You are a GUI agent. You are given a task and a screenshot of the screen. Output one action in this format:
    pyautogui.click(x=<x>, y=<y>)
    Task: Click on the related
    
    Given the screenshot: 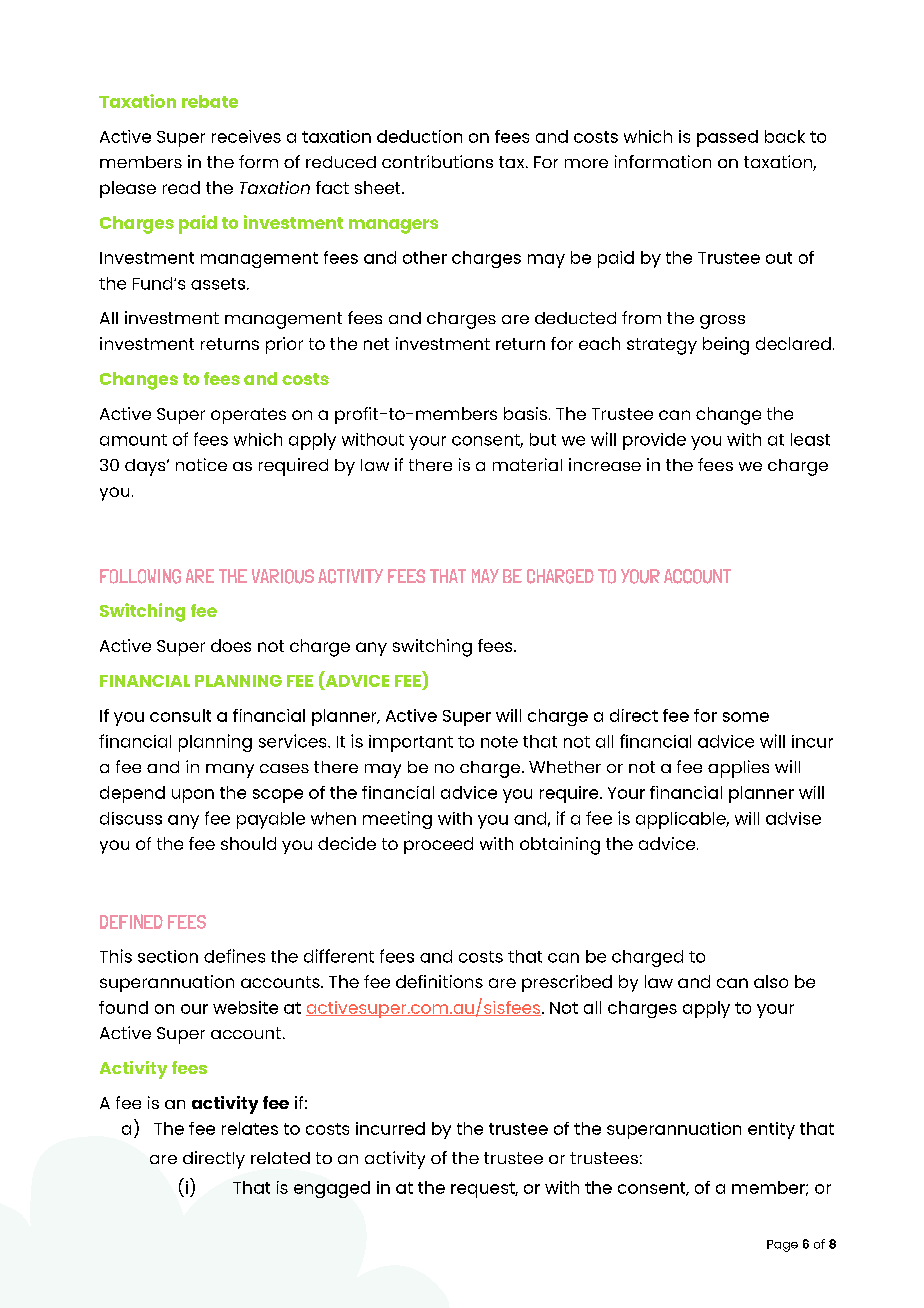 What is the action you would take?
    pyautogui.click(x=280, y=1158)
